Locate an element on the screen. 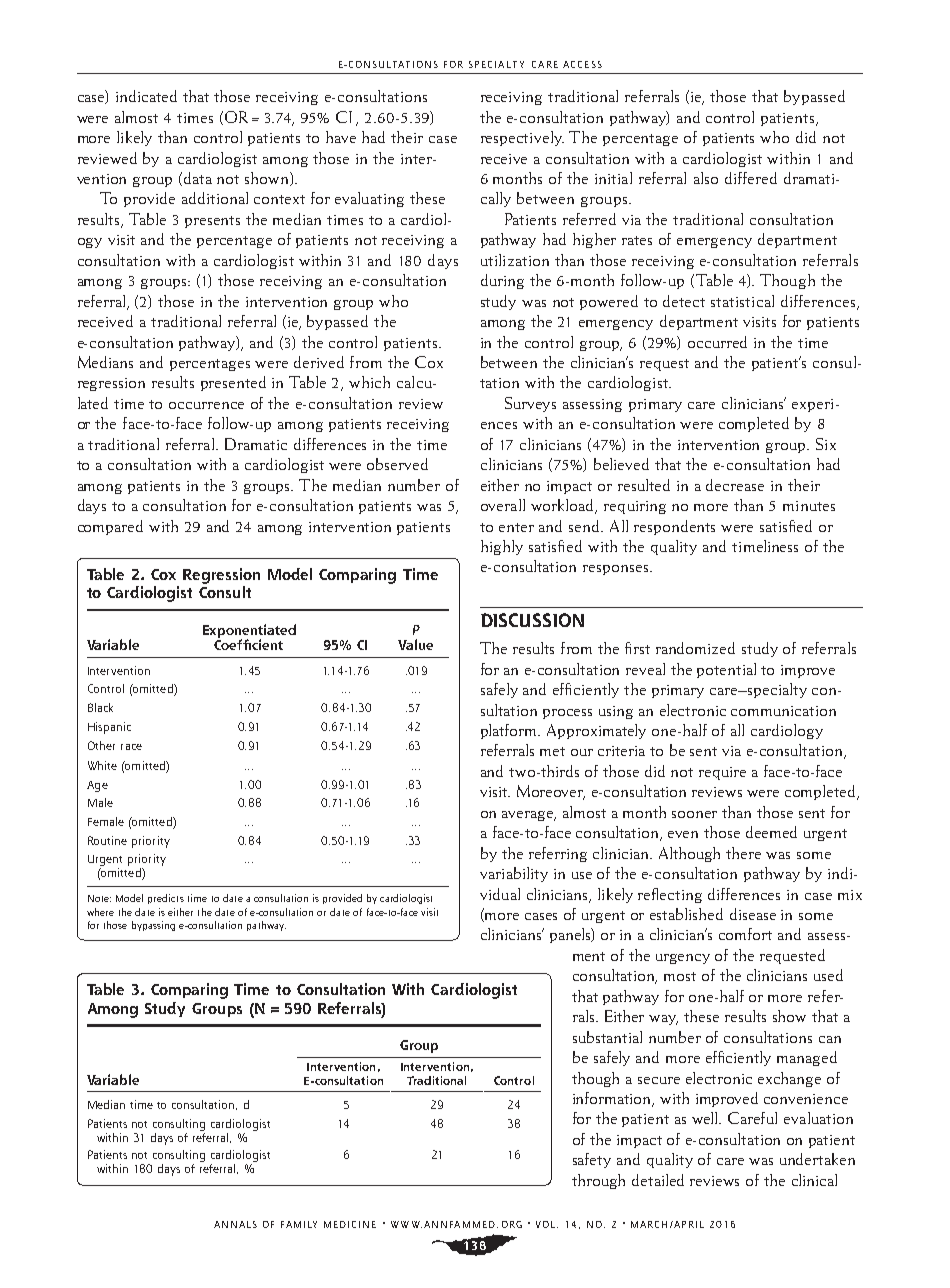  ANNALS is located at coordinates (235, 1224).
